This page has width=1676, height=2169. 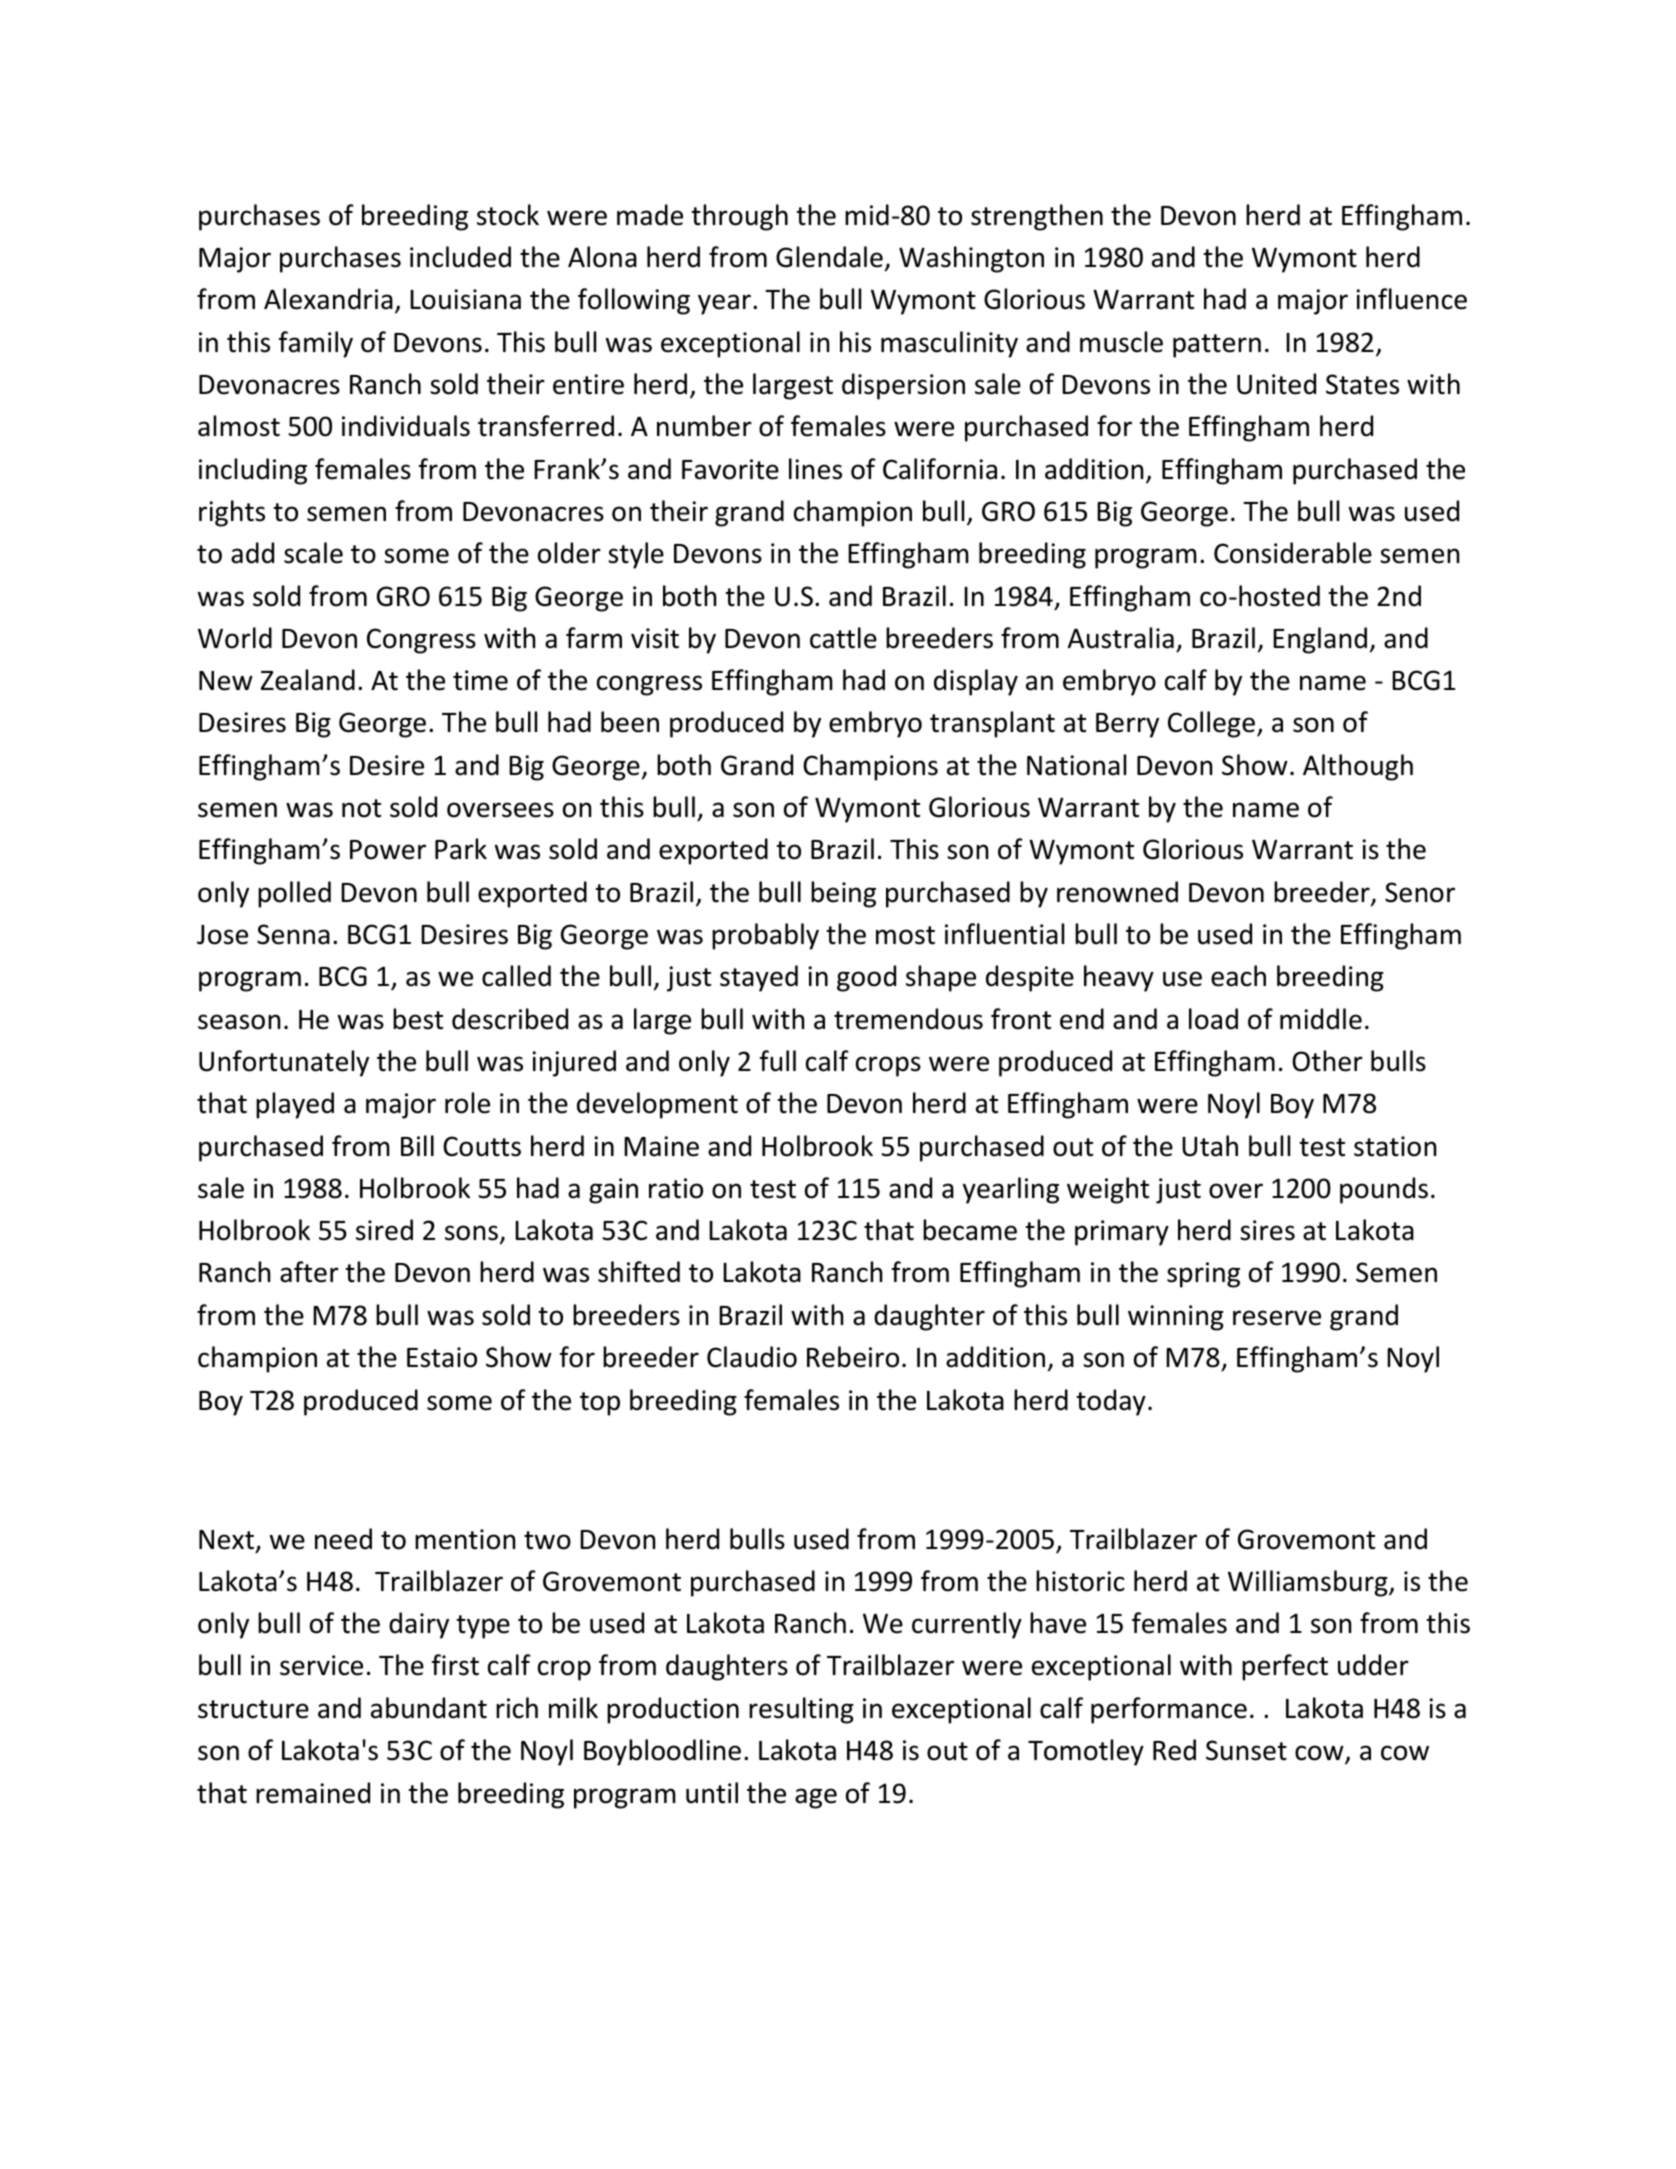 I want to click on spring, so click(x=1203, y=1275).
